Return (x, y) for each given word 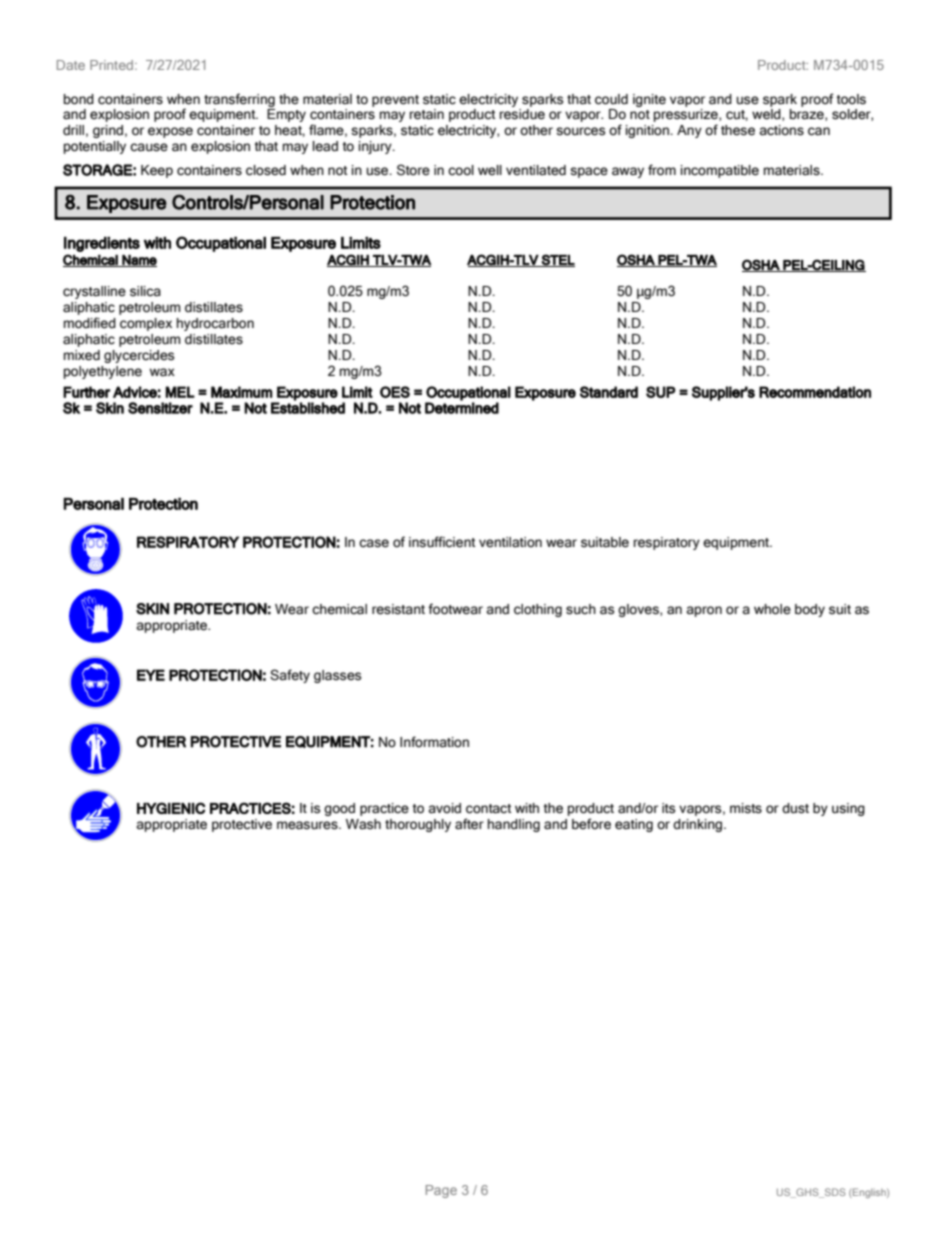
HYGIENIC (171, 808)
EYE (151, 675)
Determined (462, 407)
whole (772, 609)
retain (427, 114)
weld (767, 115)
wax (162, 372)
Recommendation (815, 392)
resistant (398, 609)
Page (441, 1191)
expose (170, 132)
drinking (699, 825)
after (469, 824)
